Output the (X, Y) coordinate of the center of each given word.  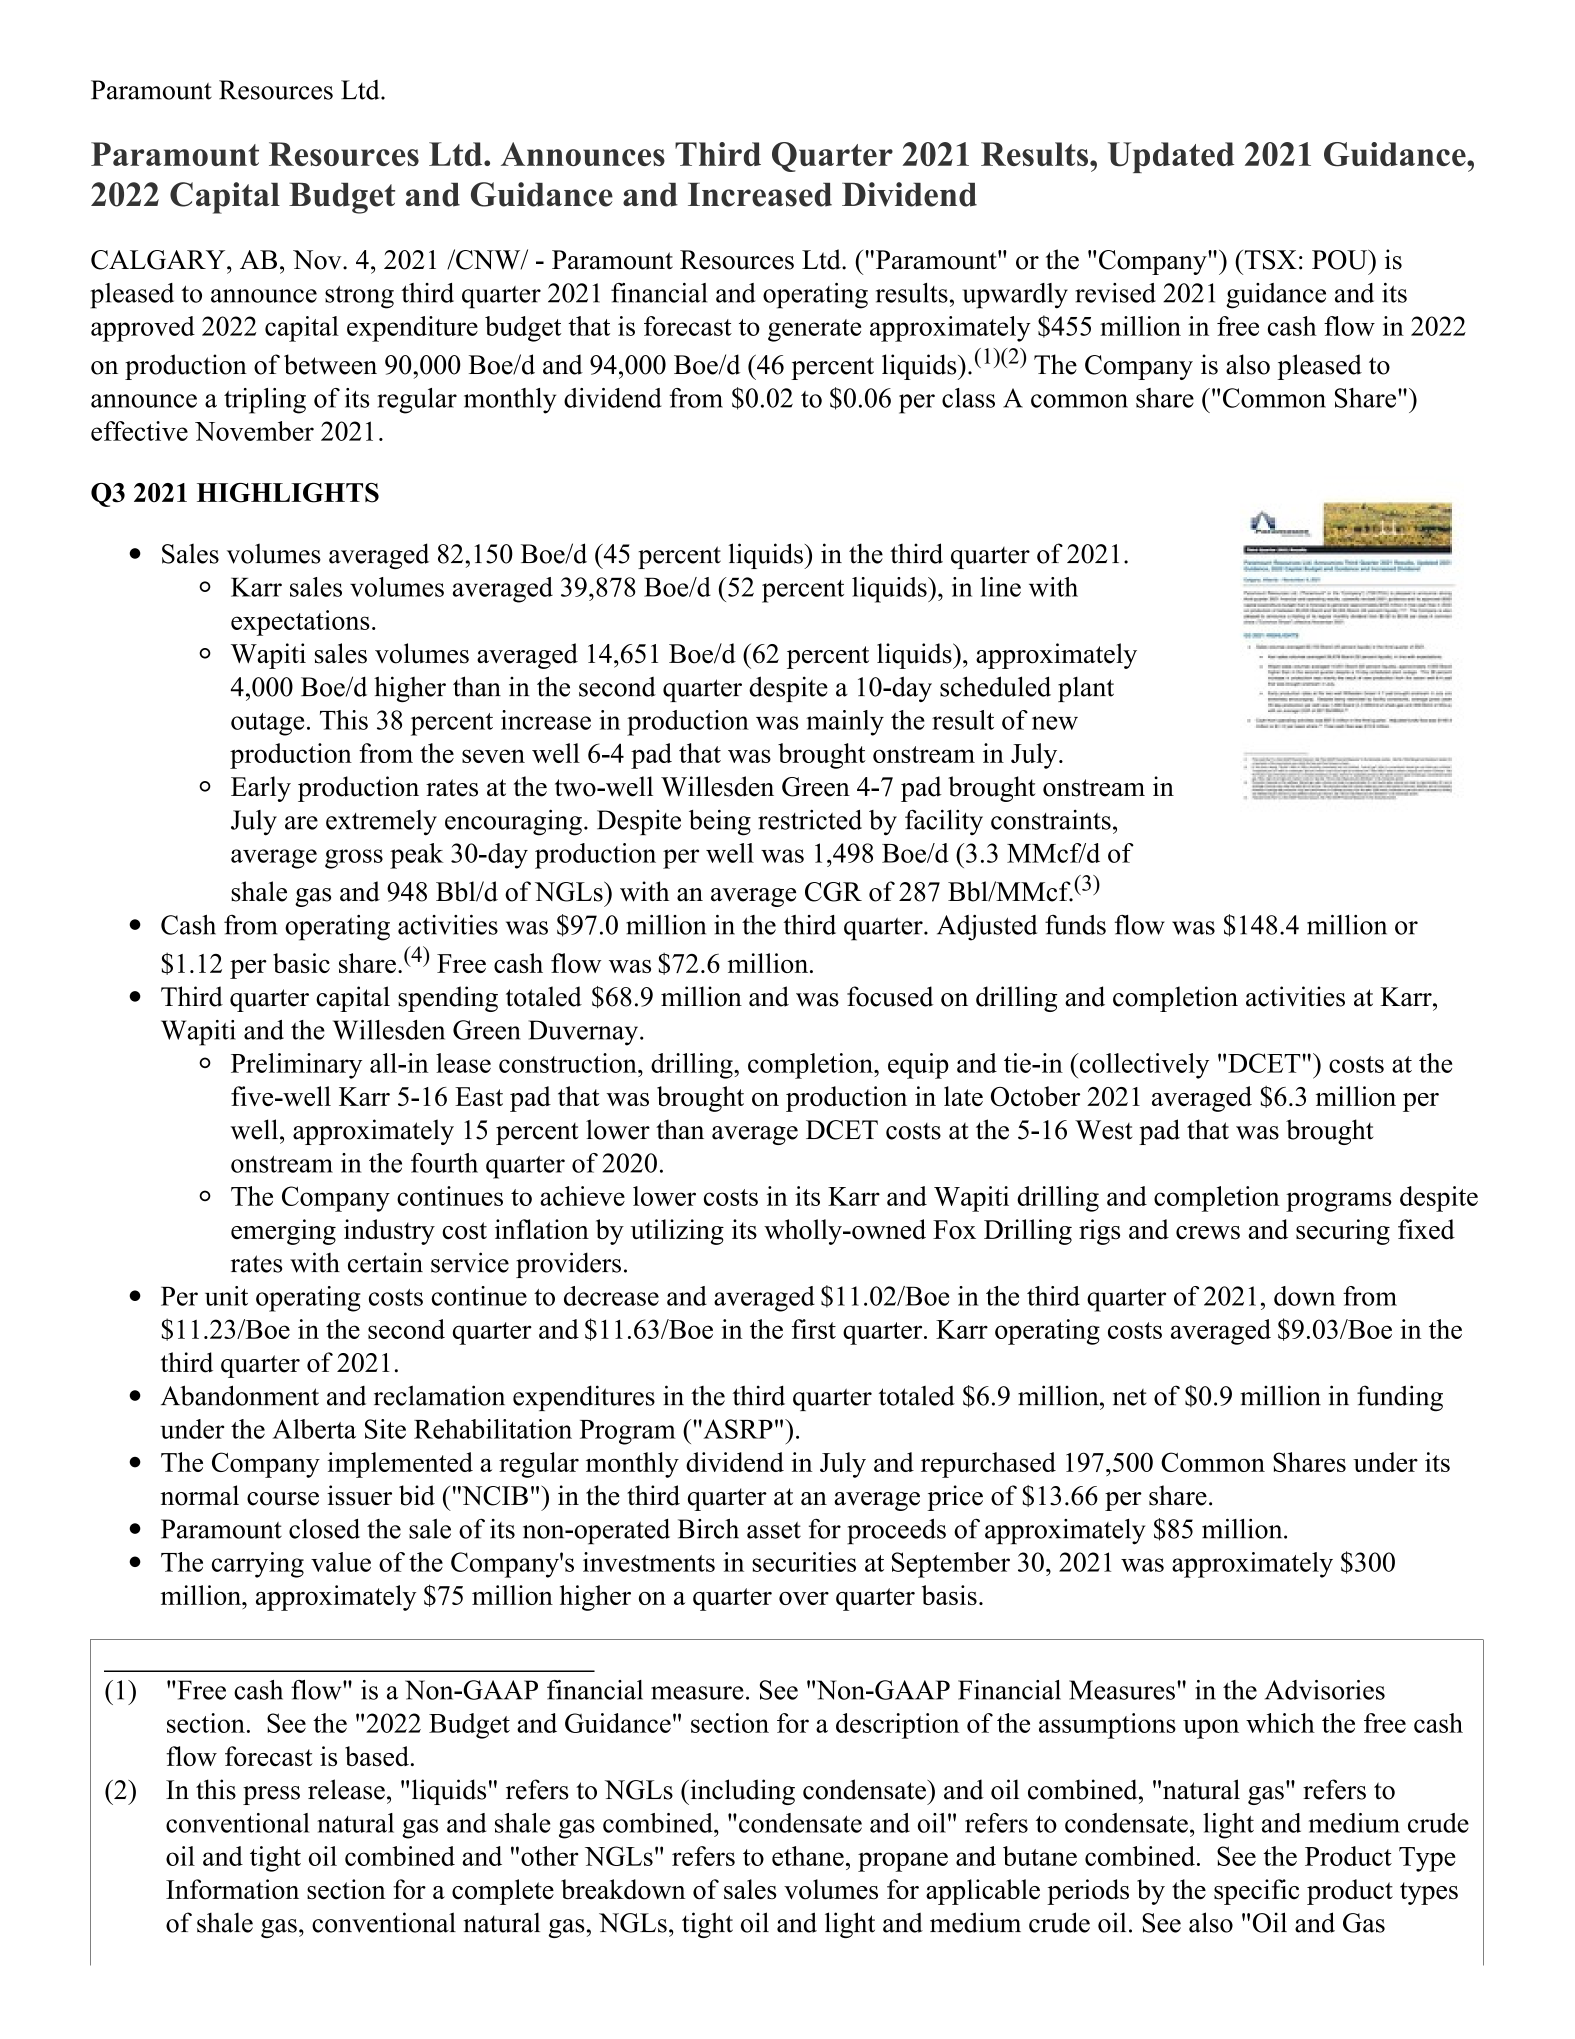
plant (1086, 689)
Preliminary (296, 1066)
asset (774, 1530)
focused (890, 996)
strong (359, 297)
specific (1256, 1892)
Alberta (314, 1429)
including (741, 1792)
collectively (1143, 1066)
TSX (1269, 260)
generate (814, 330)
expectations (300, 623)
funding (1400, 1398)
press (271, 1795)
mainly (845, 723)
